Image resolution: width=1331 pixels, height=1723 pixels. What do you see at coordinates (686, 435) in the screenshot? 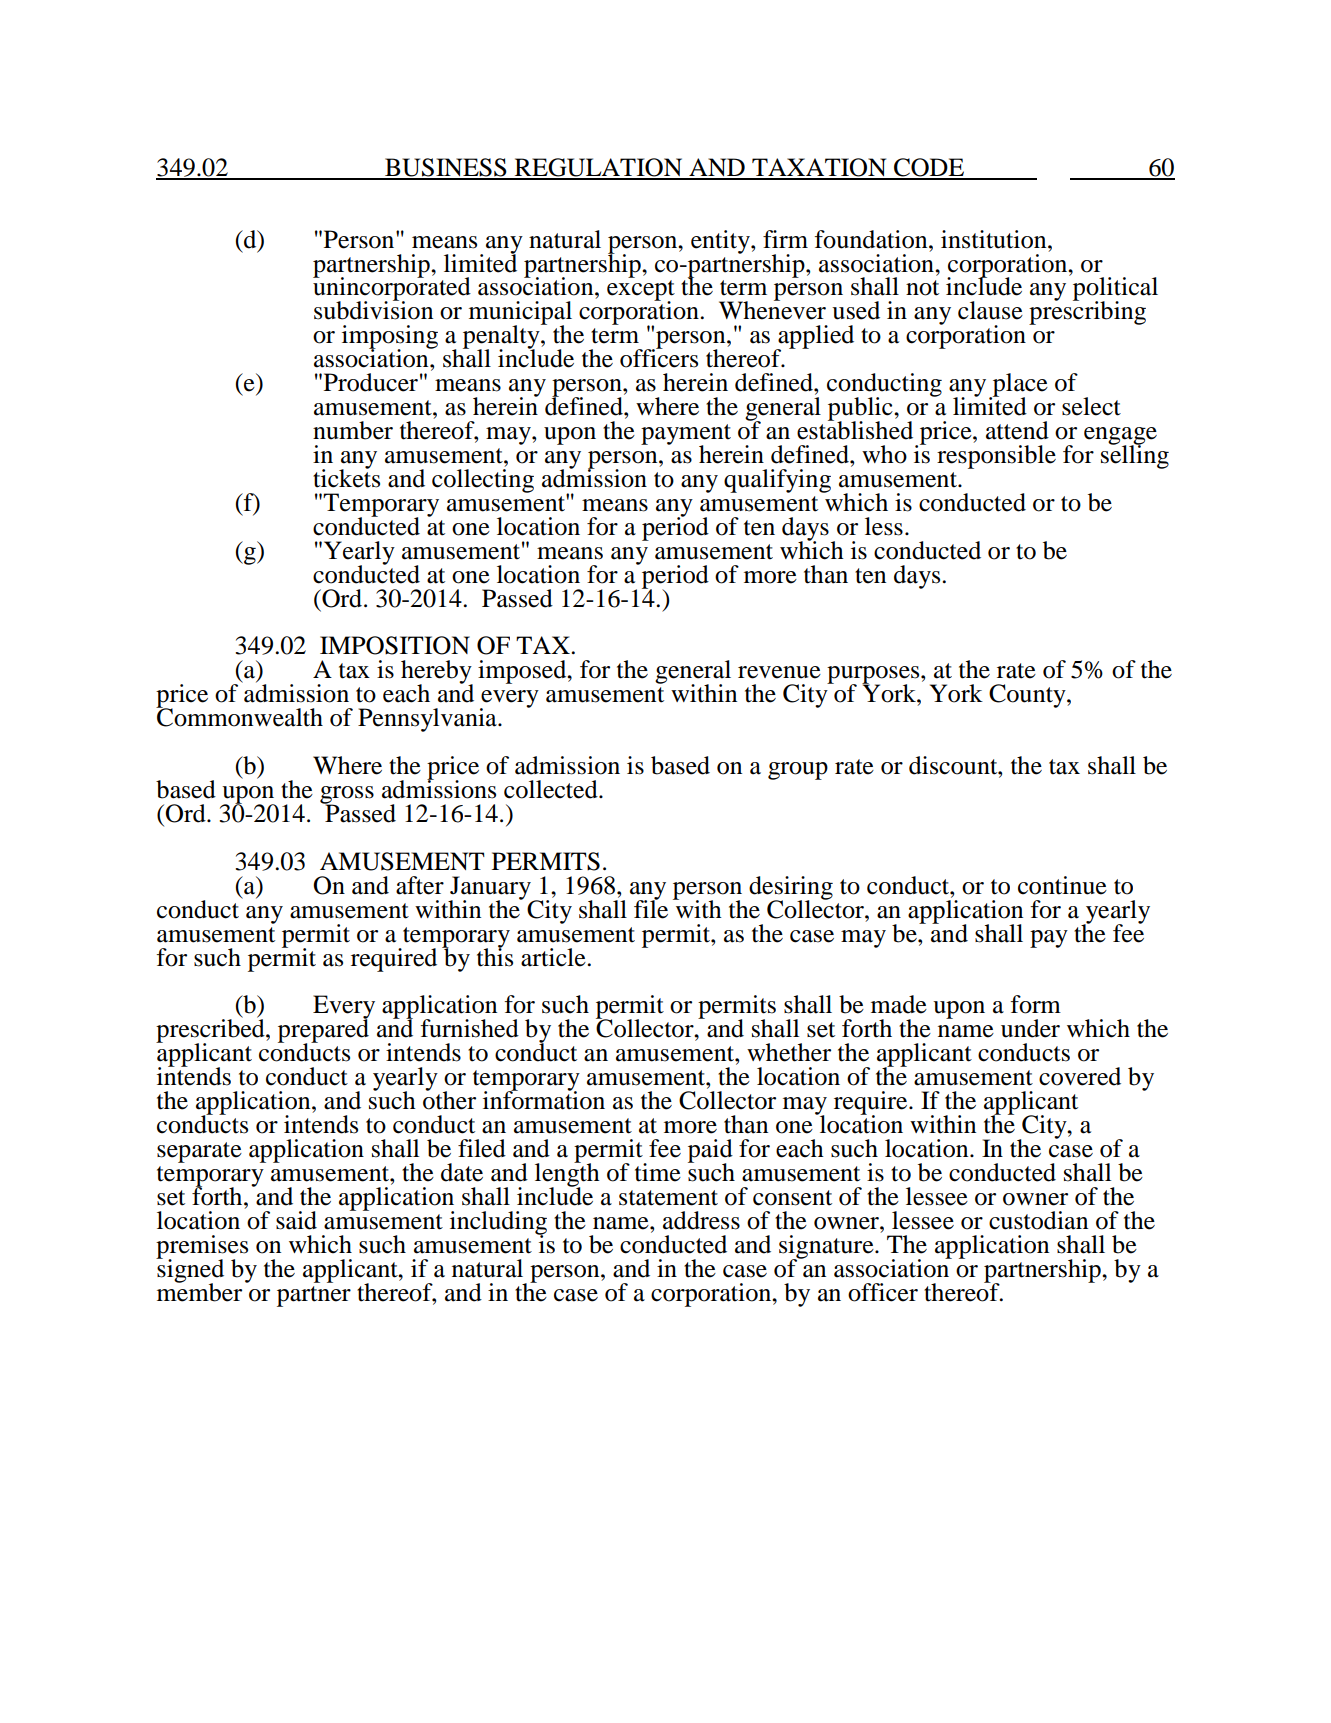
I see `payment` at bounding box center [686, 435].
